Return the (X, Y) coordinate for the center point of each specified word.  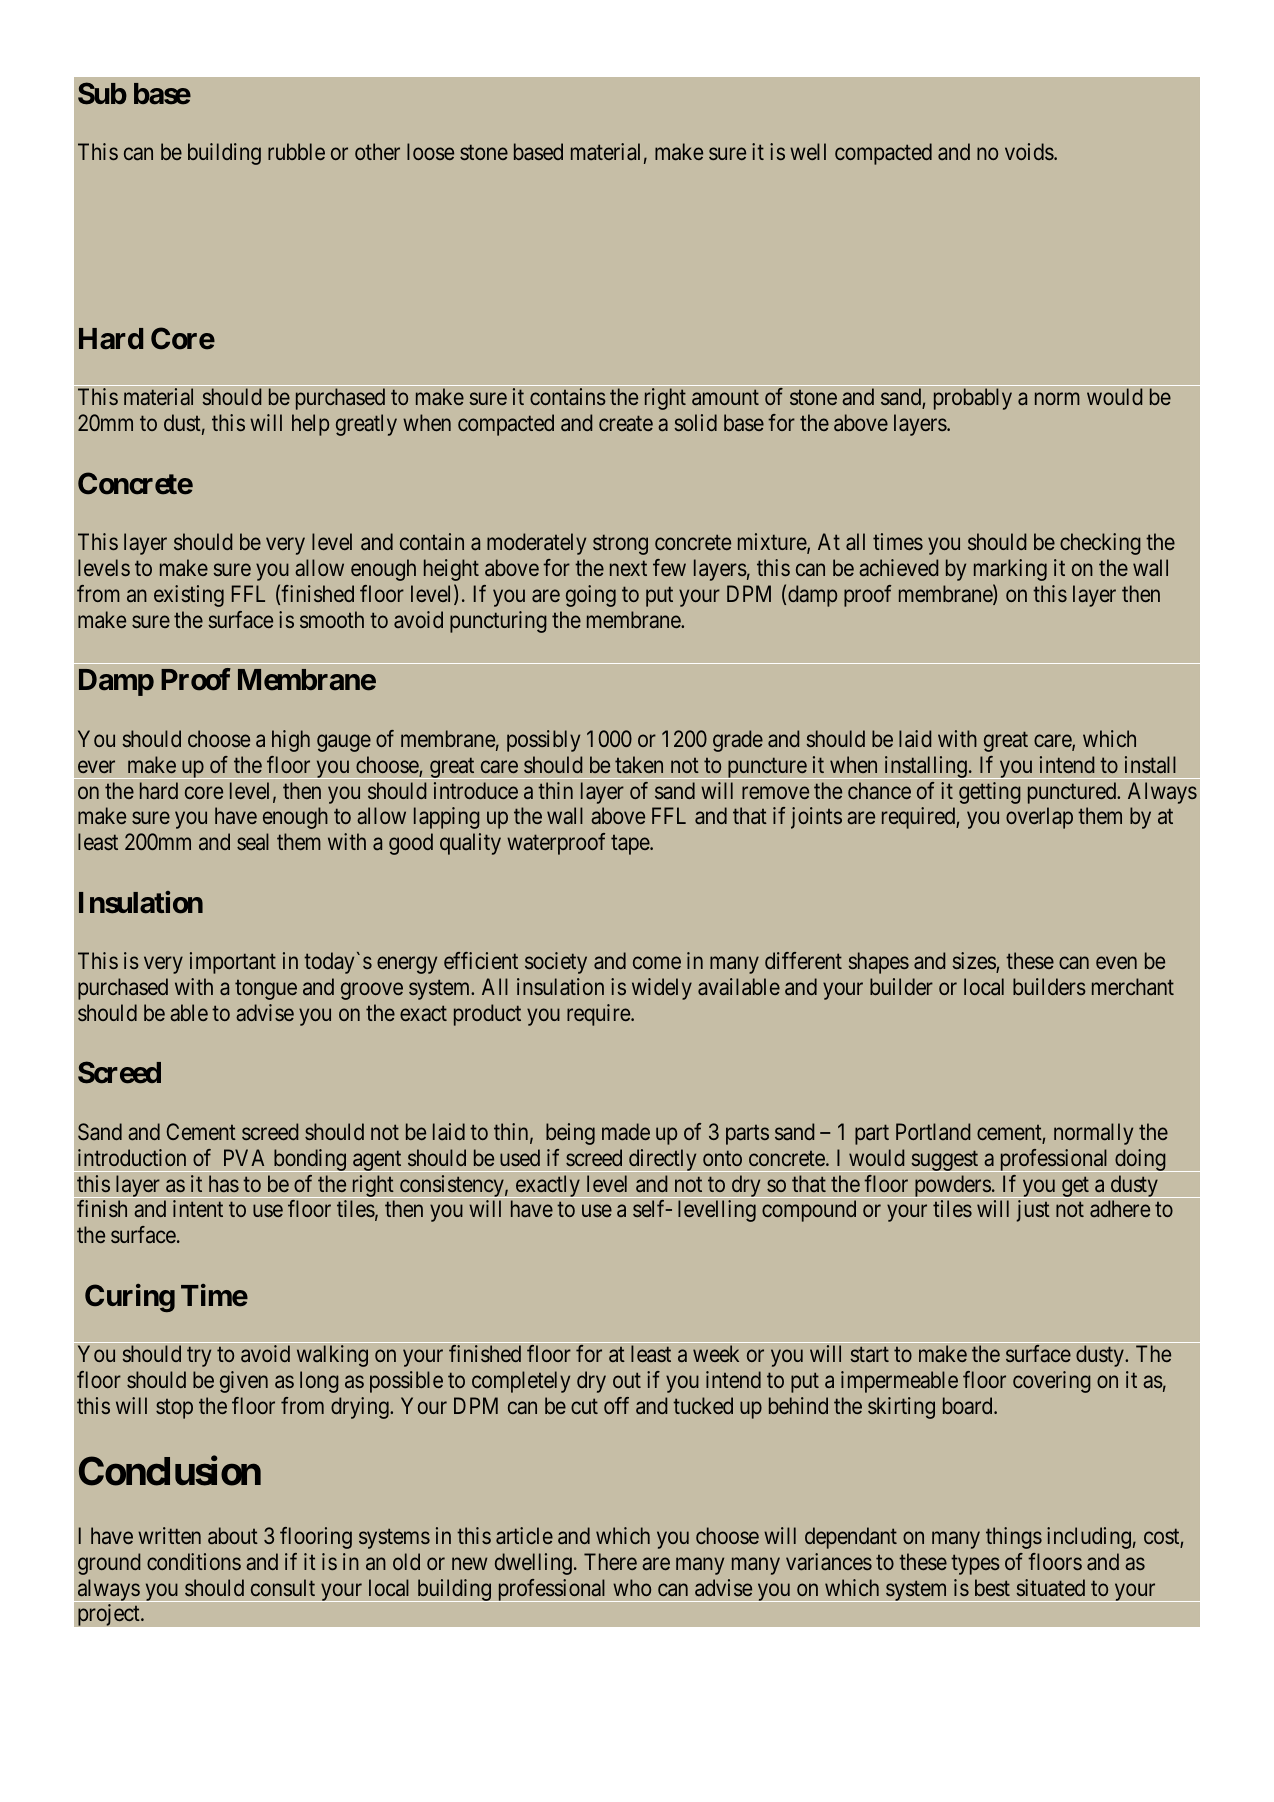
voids (1029, 151)
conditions (194, 1561)
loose (430, 151)
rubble (296, 151)
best (992, 1587)
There (610, 1561)
